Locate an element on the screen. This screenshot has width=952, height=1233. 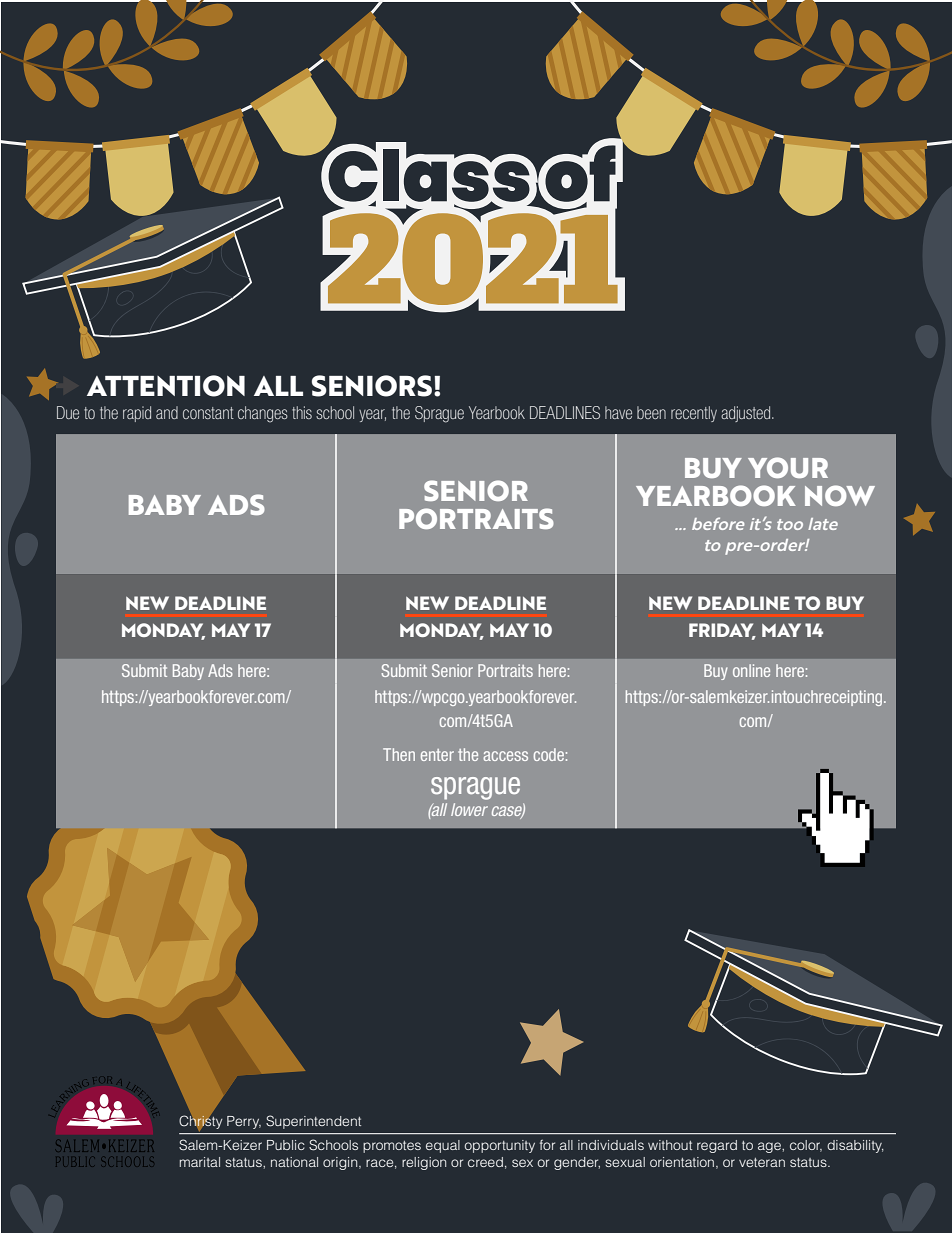
access is located at coordinates (505, 756).
